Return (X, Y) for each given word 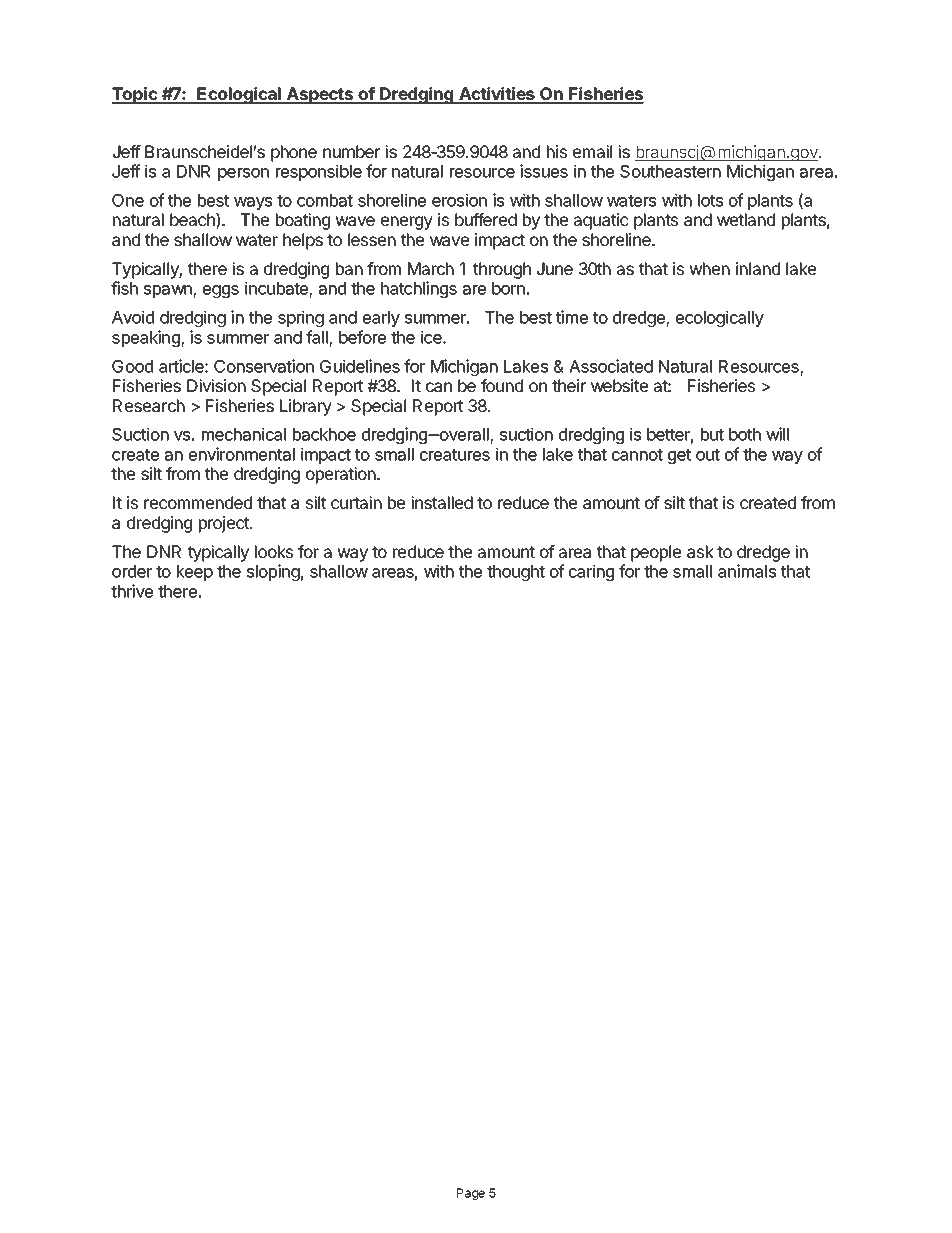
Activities (497, 95)
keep (195, 573)
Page (471, 1194)
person (243, 174)
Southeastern (670, 171)
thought (516, 573)
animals (747, 571)
